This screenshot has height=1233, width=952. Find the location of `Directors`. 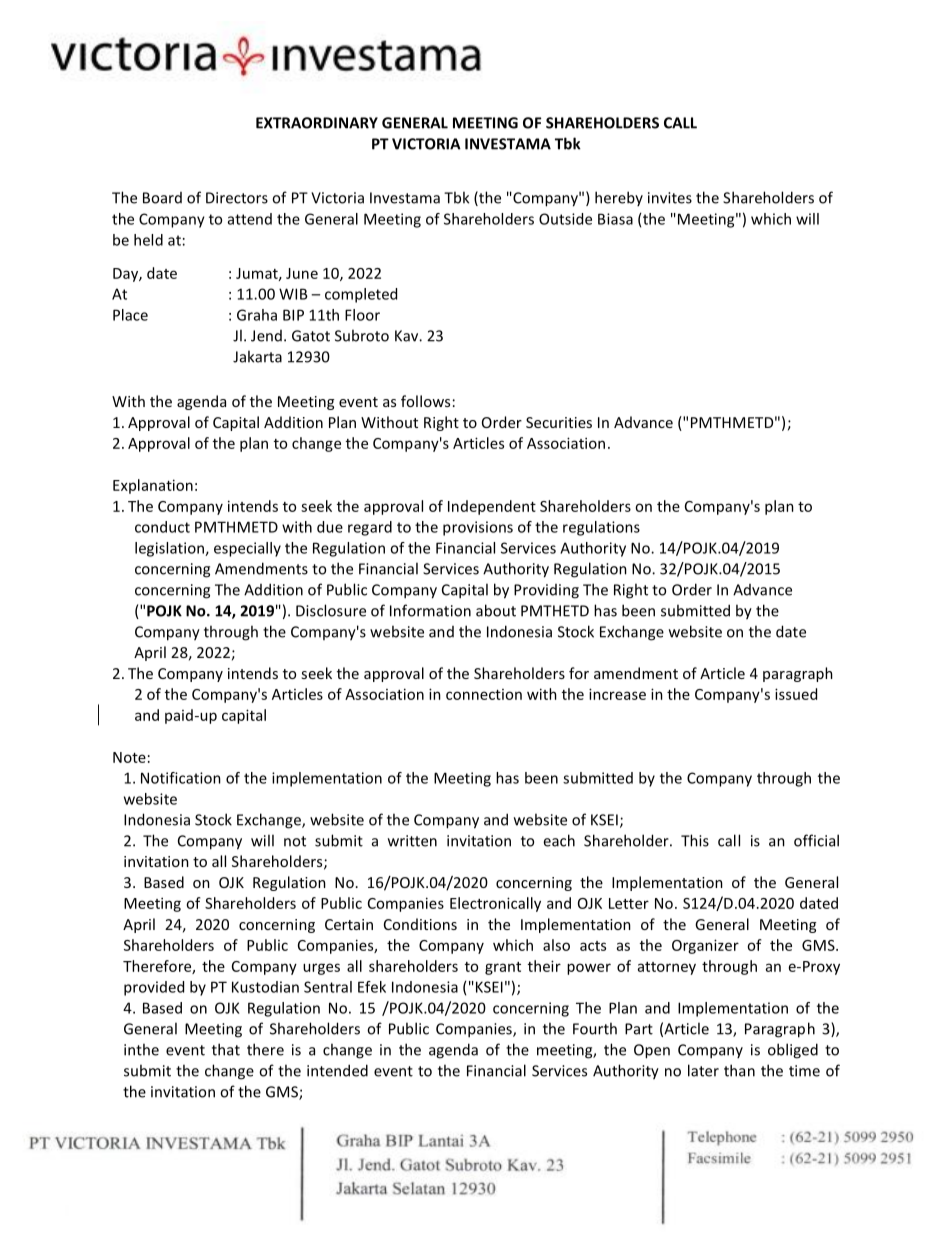

Directors is located at coordinates (237, 198).
